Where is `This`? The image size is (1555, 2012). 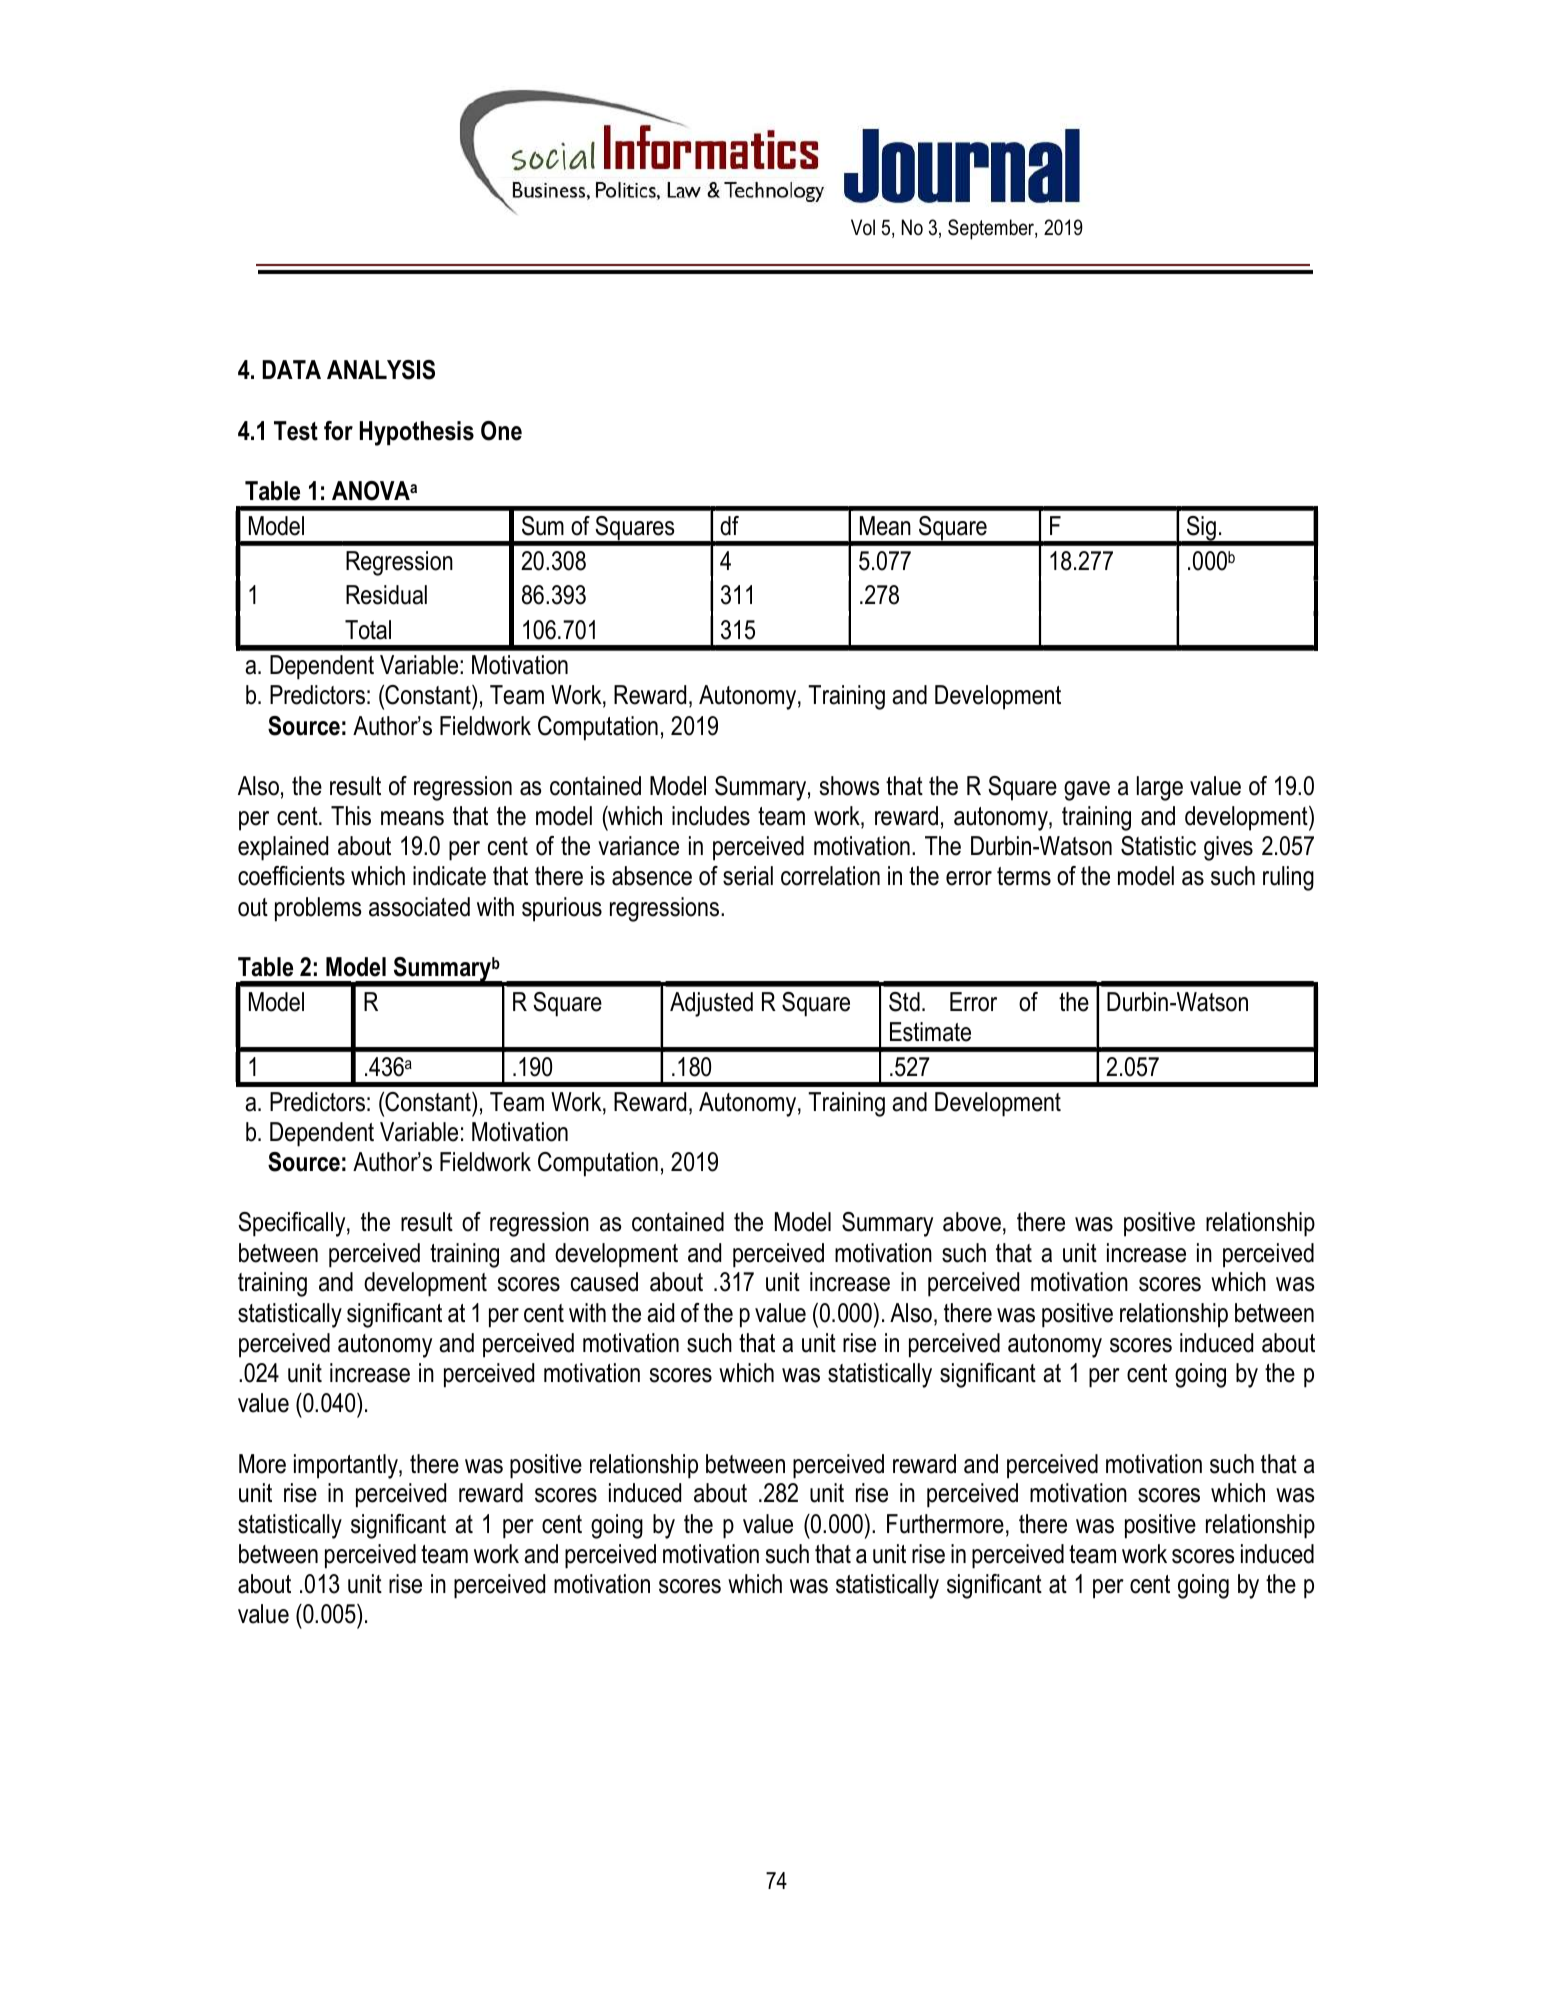 This is located at coordinates (351, 816).
